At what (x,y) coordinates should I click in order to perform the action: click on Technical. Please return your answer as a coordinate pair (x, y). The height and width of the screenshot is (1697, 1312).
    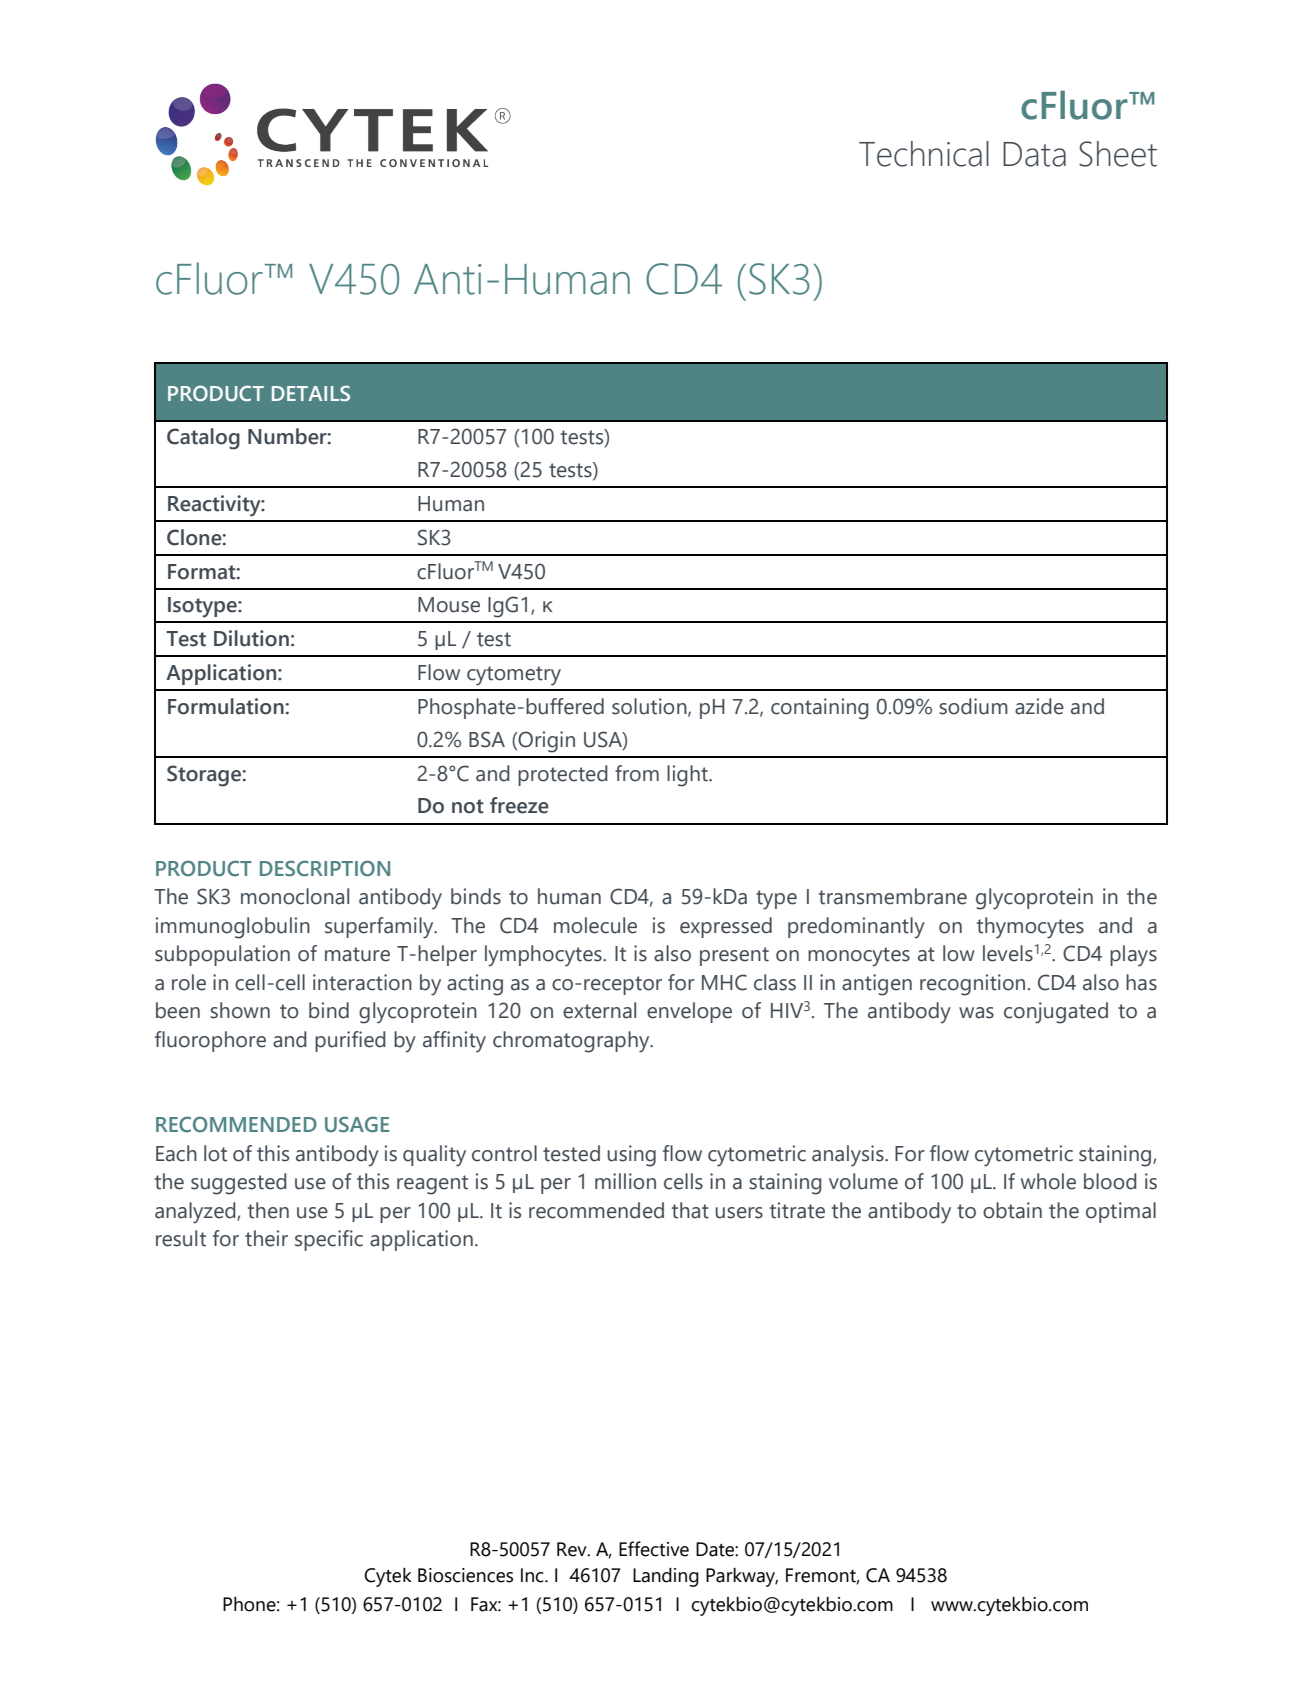
    Looking at the image, I should click on (924, 154).
